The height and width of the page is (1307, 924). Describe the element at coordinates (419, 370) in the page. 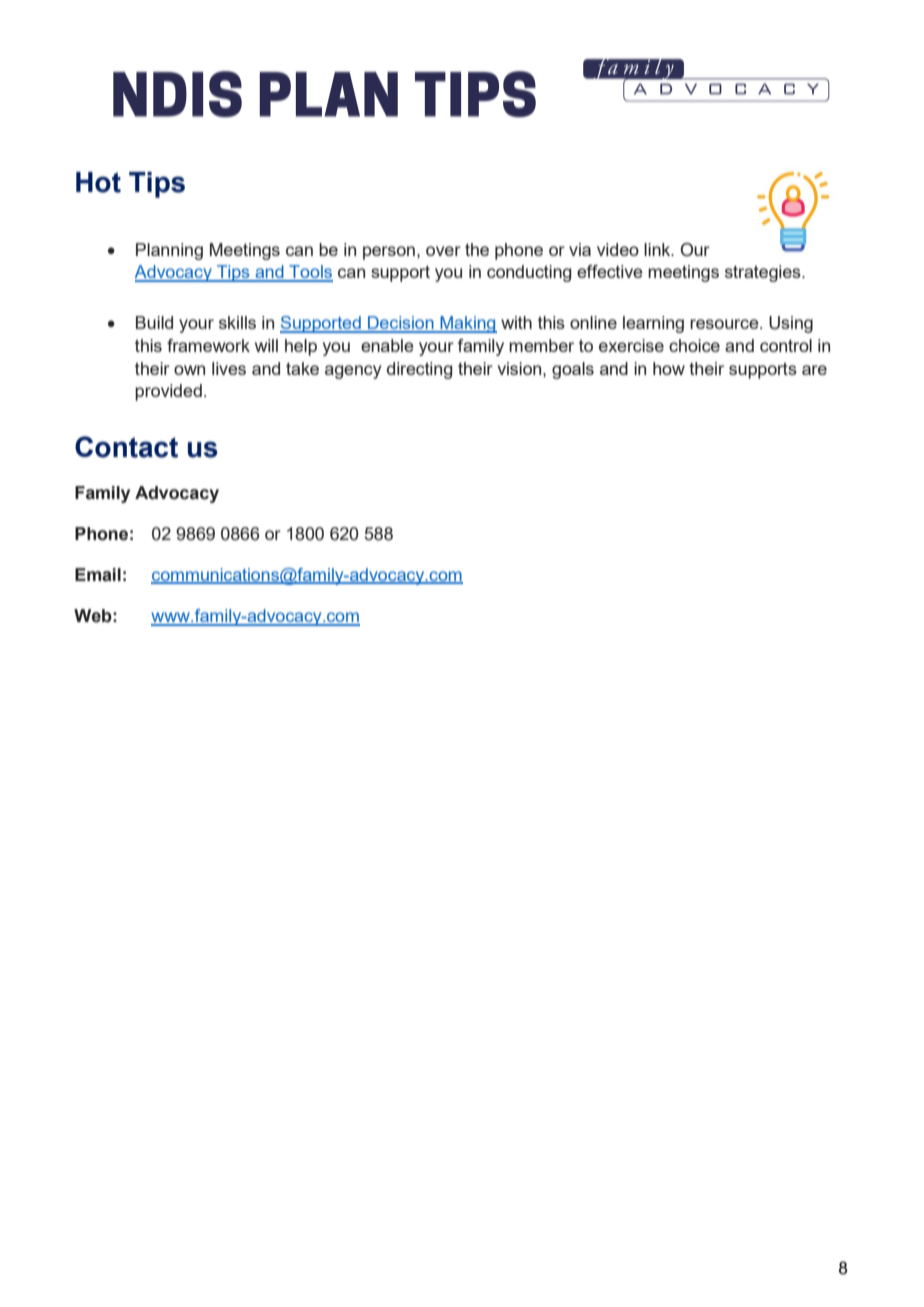

I see `directing` at that location.
